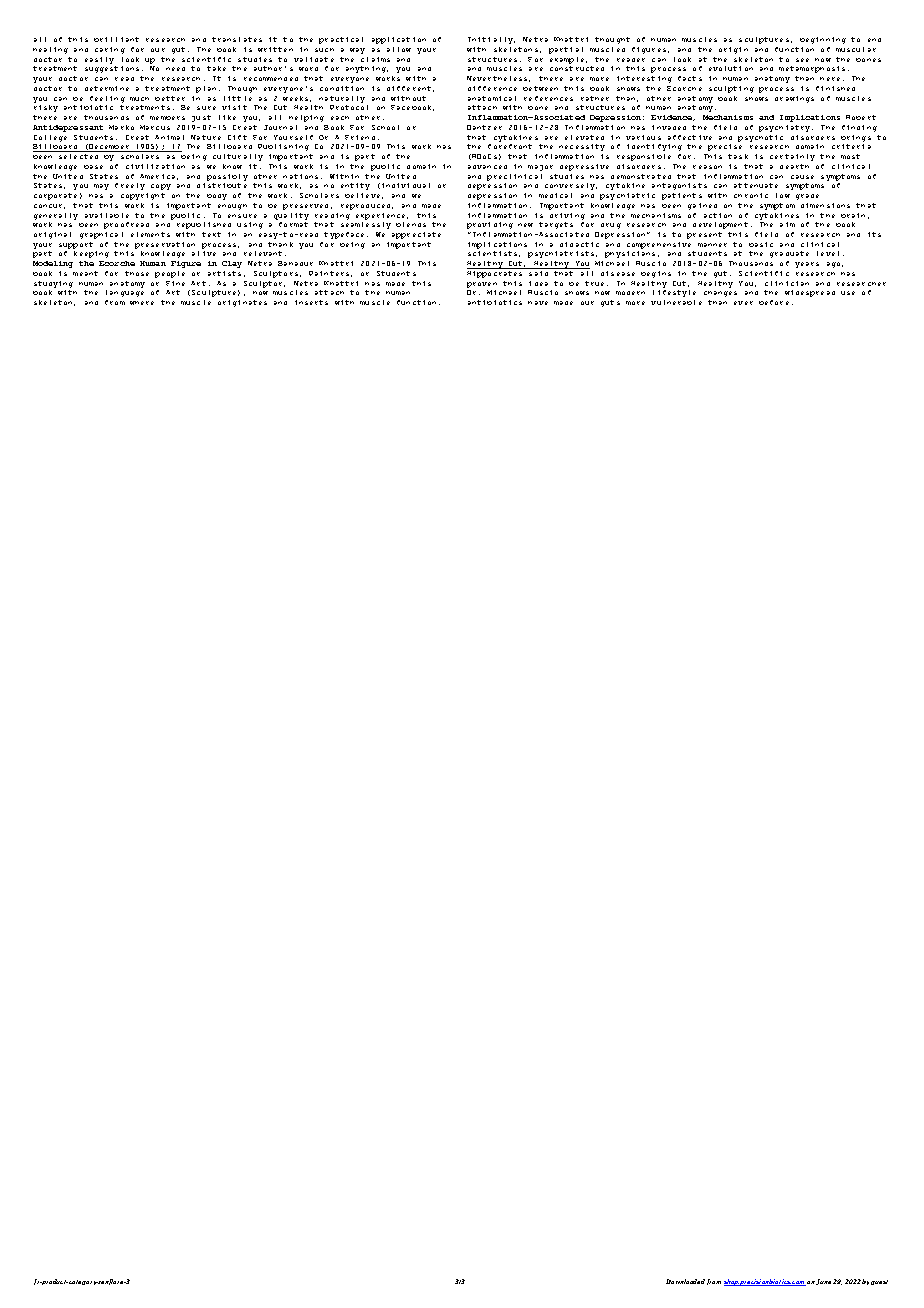 The height and width of the screenshot is (1308, 924). I want to click on much, so click(139, 99).
